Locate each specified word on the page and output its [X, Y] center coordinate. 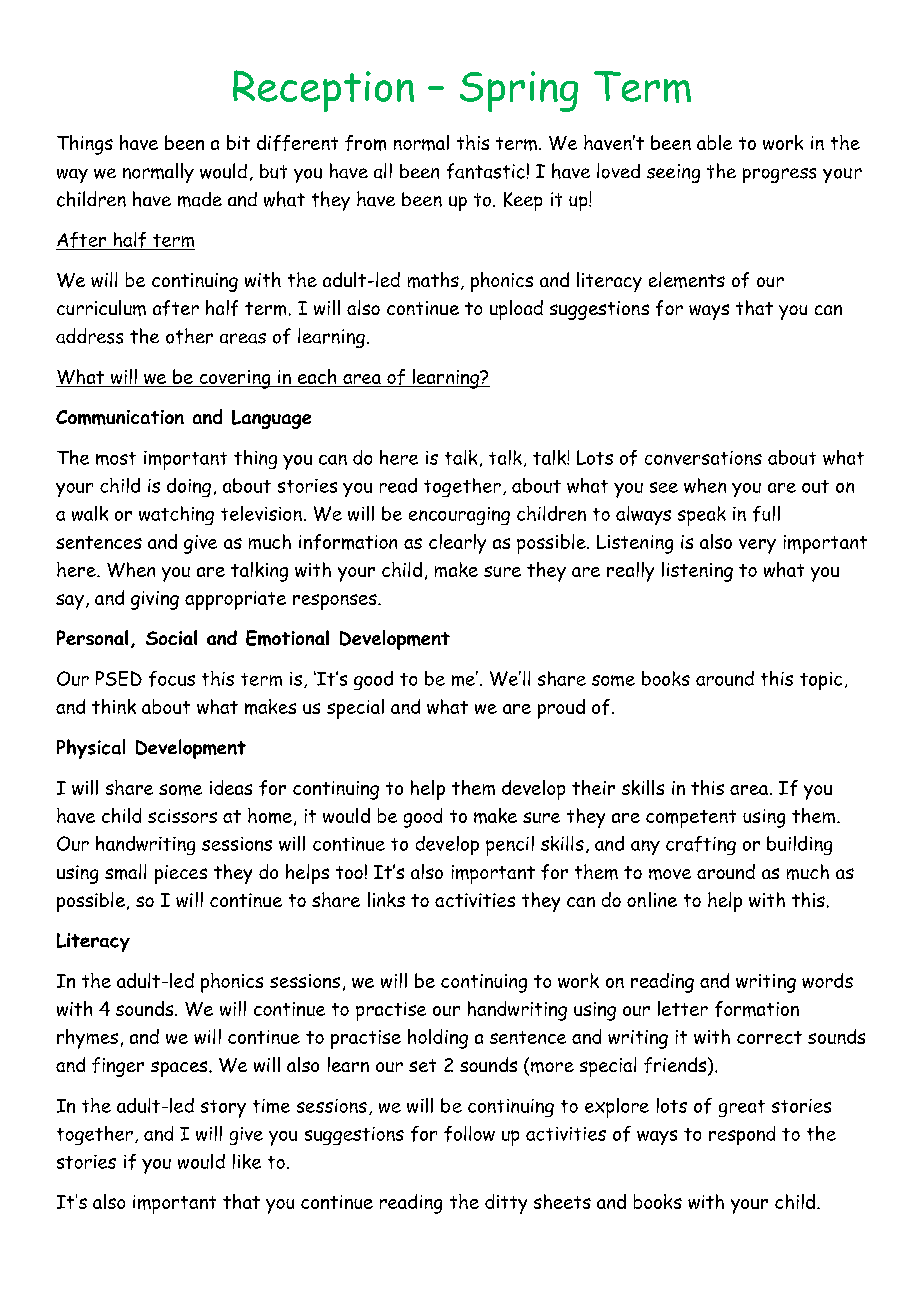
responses [336, 602]
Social [171, 637]
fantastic [486, 171]
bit [238, 142]
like [247, 1161]
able [714, 142]
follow [469, 1134]
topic [821, 681]
